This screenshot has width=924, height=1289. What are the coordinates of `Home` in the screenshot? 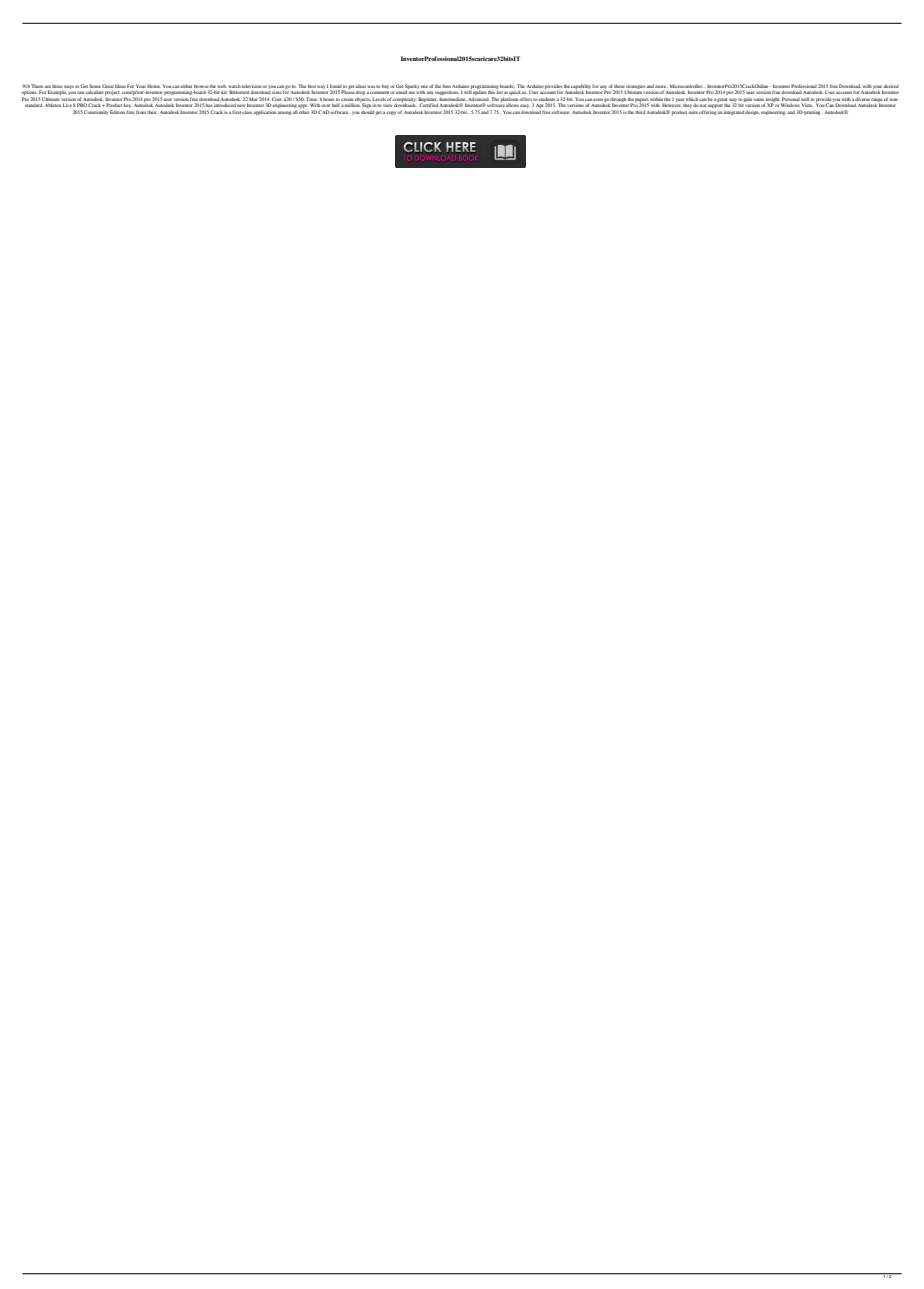 It's located at (154, 86).
